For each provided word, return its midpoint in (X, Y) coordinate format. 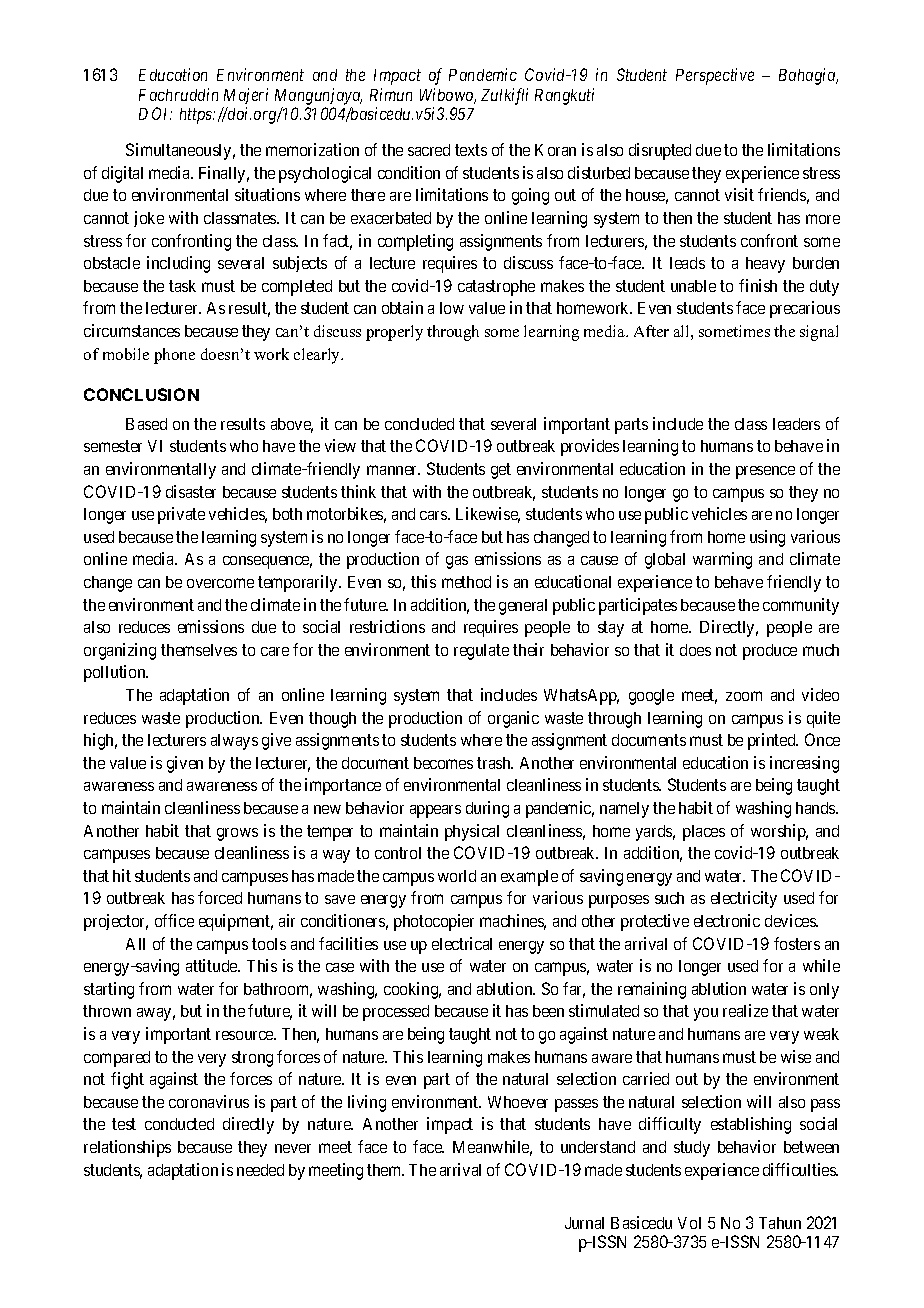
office (174, 920)
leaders (796, 424)
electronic (727, 920)
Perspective (715, 76)
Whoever (518, 1102)
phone (174, 356)
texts (471, 150)
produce (770, 652)
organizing (120, 651)
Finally (224, 174)
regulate (481, 652)
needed (260, 1170)
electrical (462, 943)
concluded (419, 424)
